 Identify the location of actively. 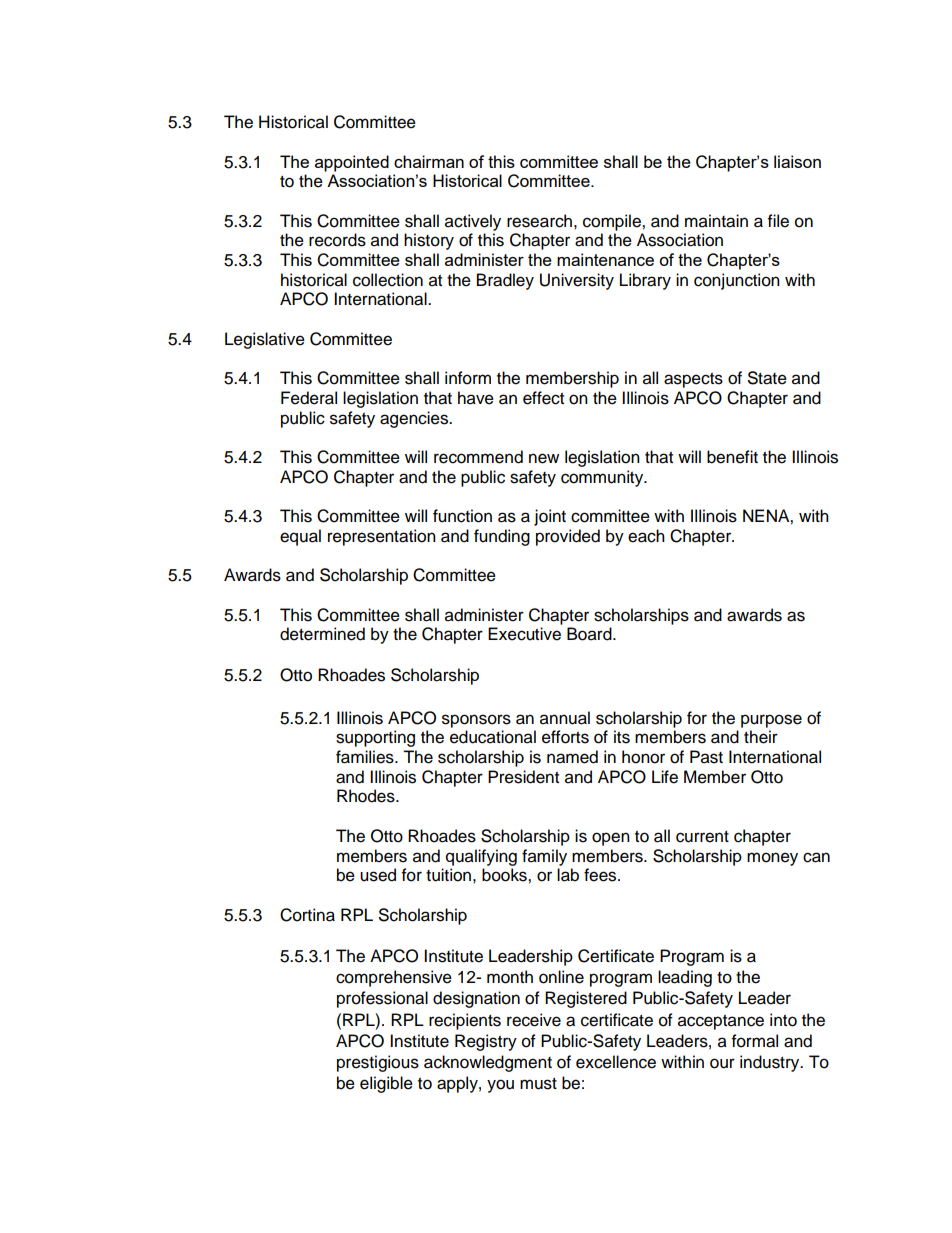
(473, 222).
